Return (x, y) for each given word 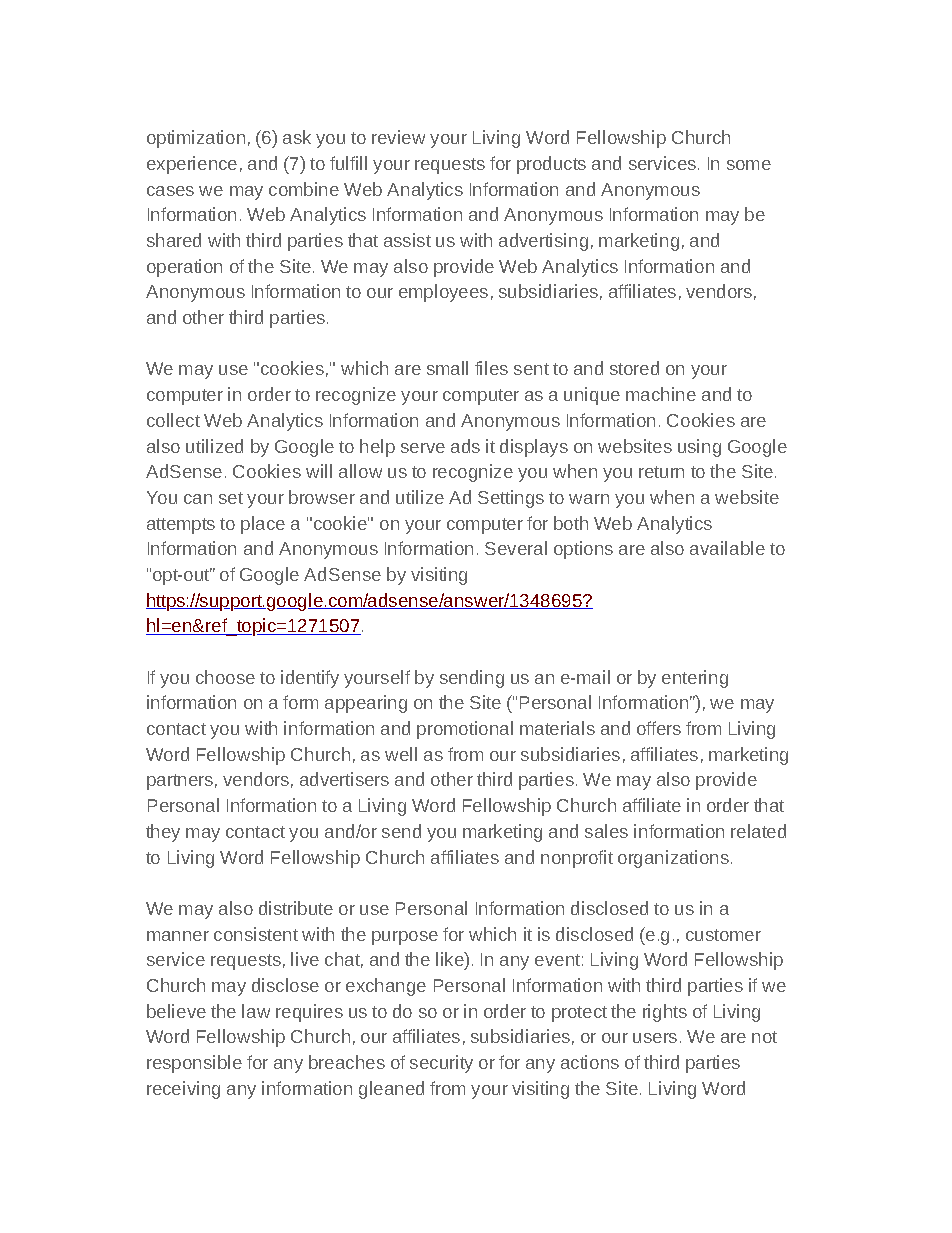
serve (423, 448)
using (699, 448)
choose (225, 677)
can (198, 499)
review (398, 137)
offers (659, 728)
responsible (194, 1064)
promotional (465, 730)
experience (192, 165)
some (749, 165)
